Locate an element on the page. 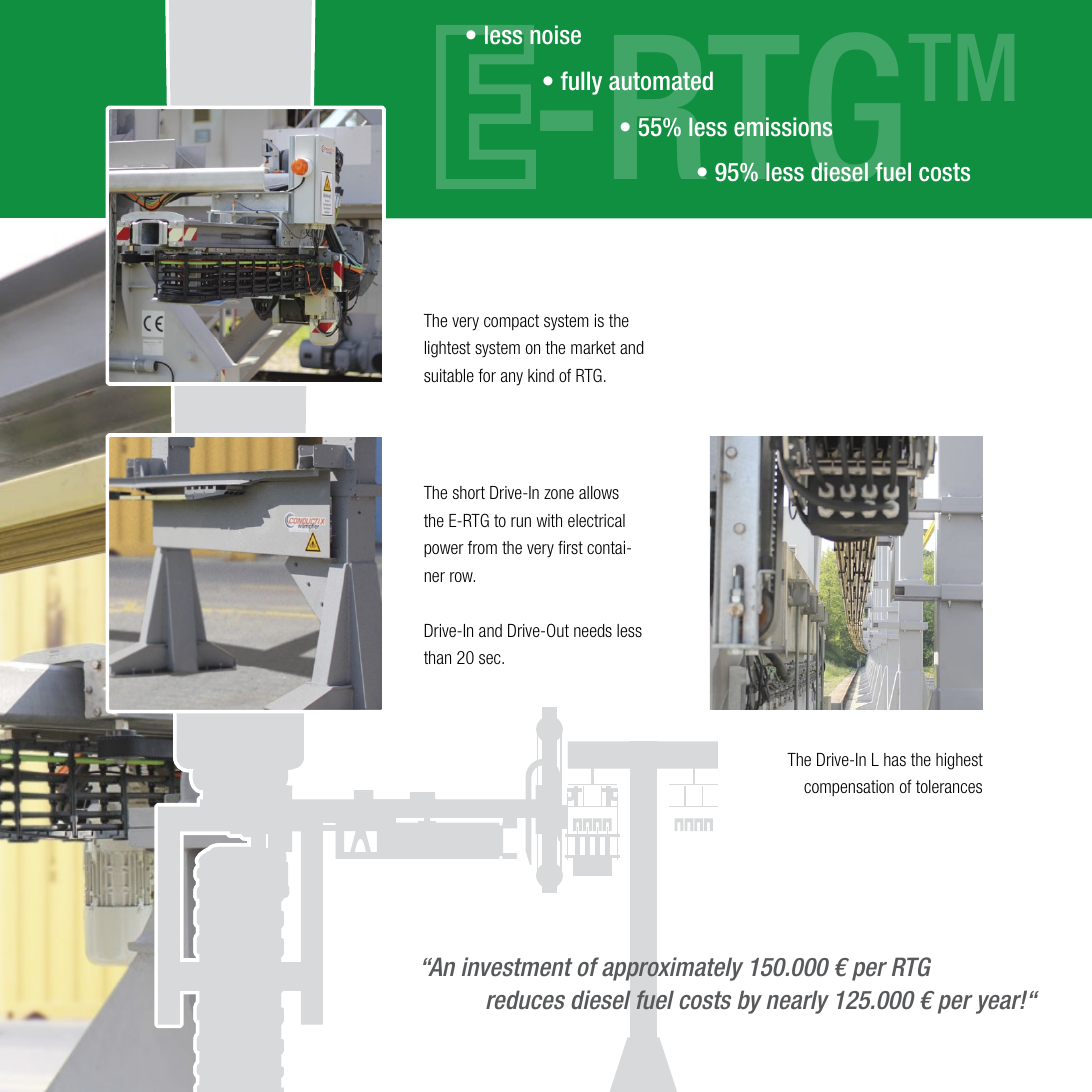 The image size is (1092, 1092). kind is located at coordinates (541, 375).
